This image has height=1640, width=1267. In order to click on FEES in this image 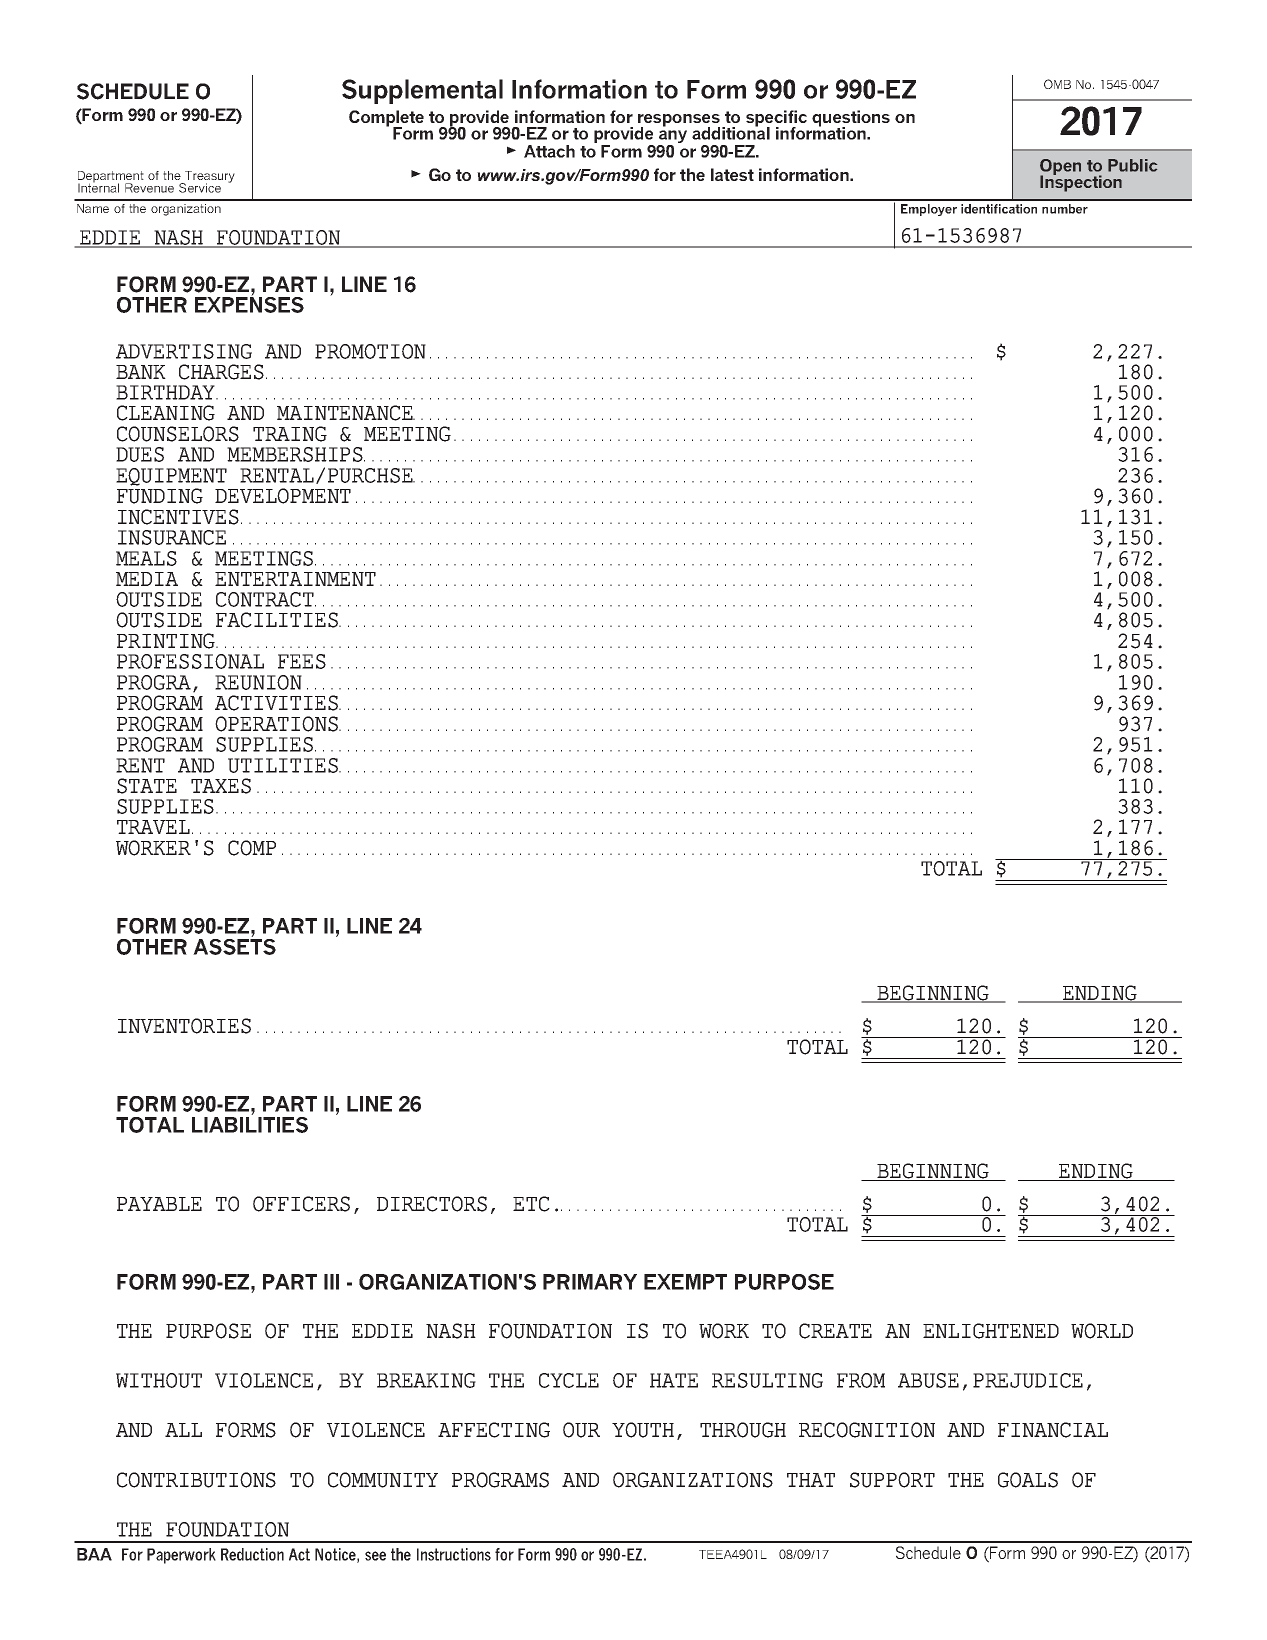, I will do `click(302, 661)`.
